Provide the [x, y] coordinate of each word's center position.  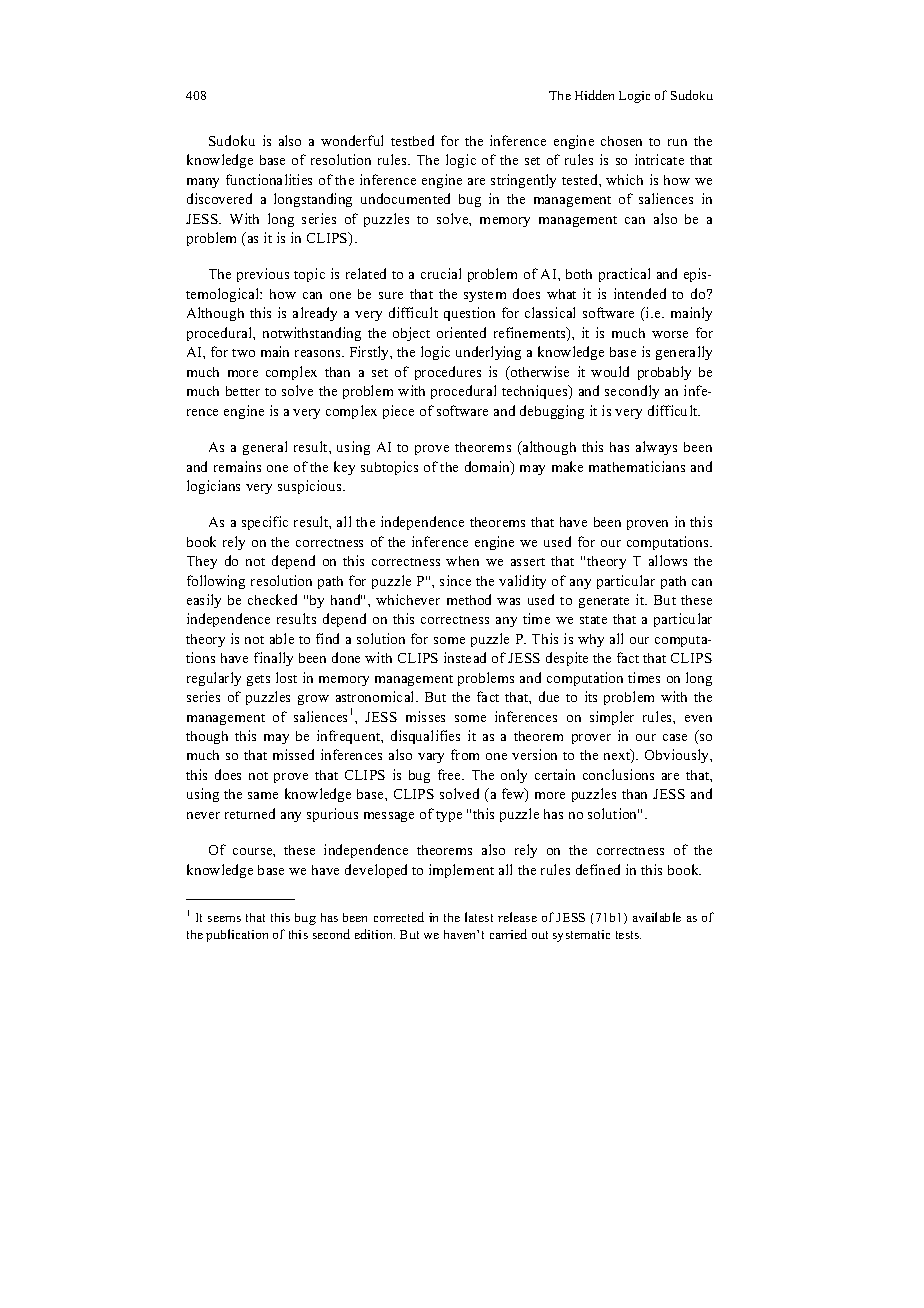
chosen [621, 141]
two [243, 353]
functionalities [269, 179]
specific [265, 523]
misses [425, 716]
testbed [412, 140]
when [462, 561]
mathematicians [637, 466]
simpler [612, 718]
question [469, 314]
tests [628, 935]
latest [479, 917]
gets [258, 680]
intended [640, 293]
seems [224, 919]
